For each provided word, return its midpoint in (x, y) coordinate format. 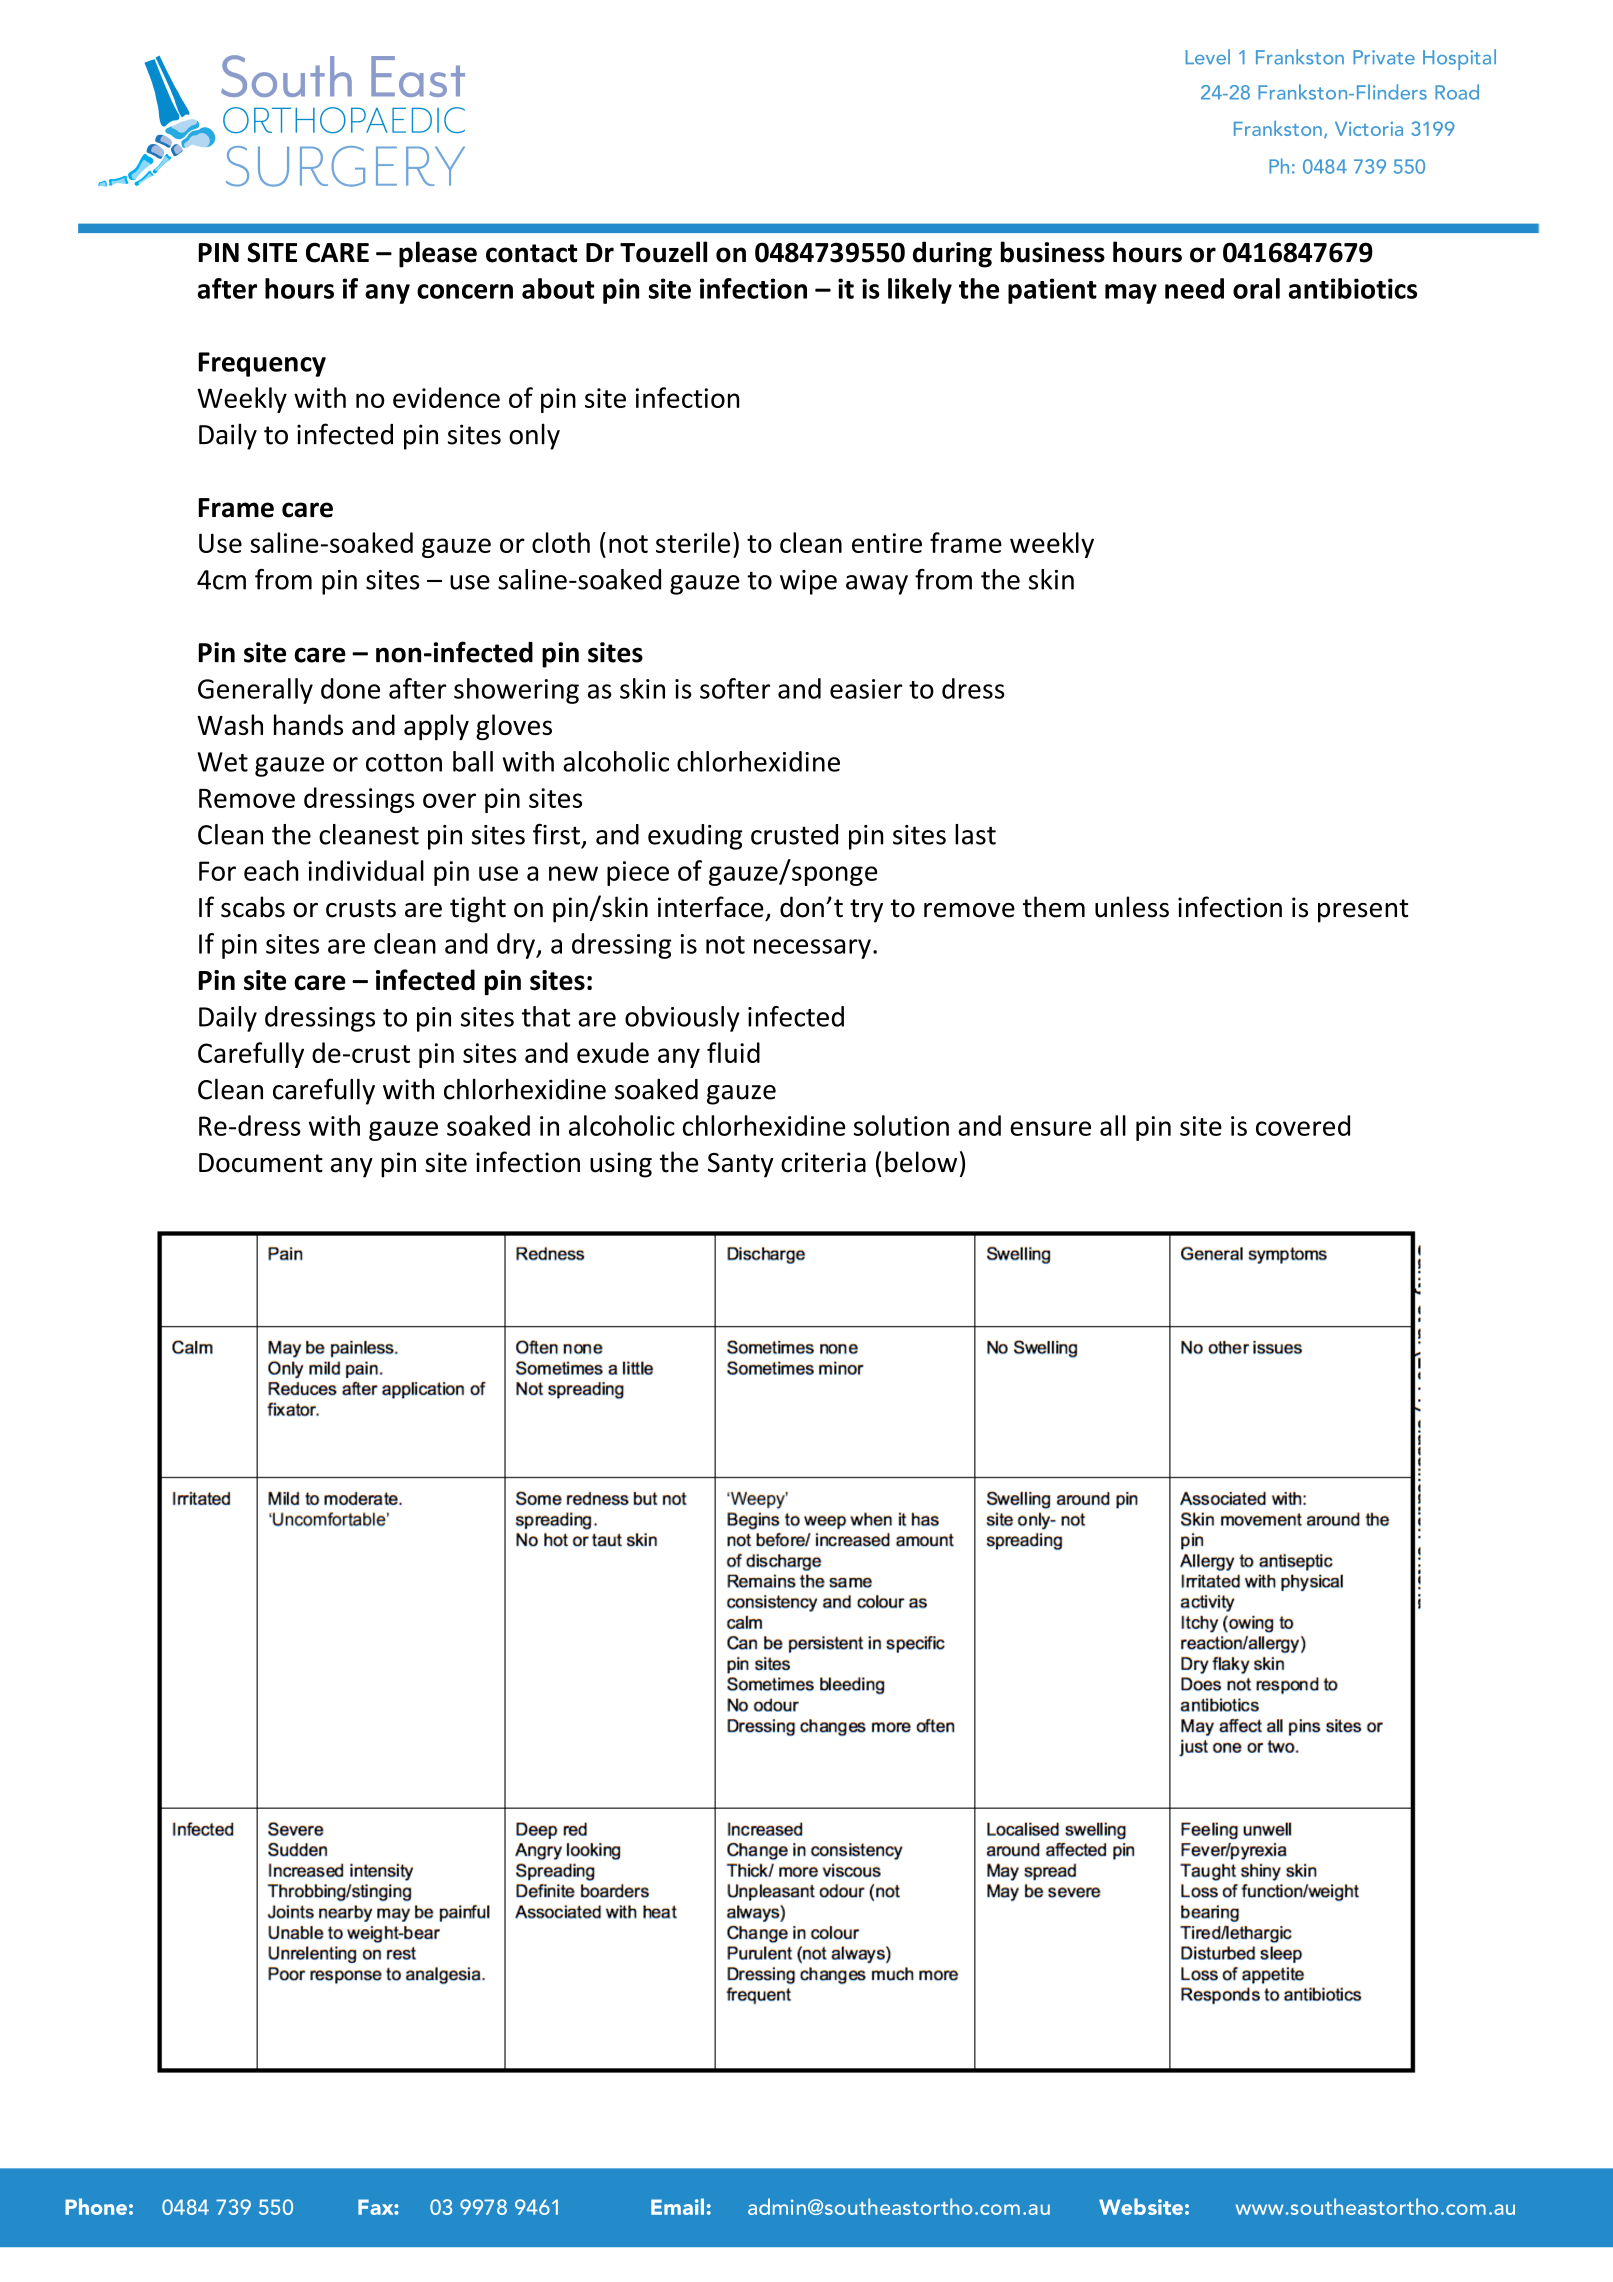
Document (261, 1163)
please (438, 254)
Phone (96, 2206)
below (921, 1162)
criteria (823, 1162)
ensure (1050, 1128)
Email (677, 2206)
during (952, 254)
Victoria (1369, 129)
